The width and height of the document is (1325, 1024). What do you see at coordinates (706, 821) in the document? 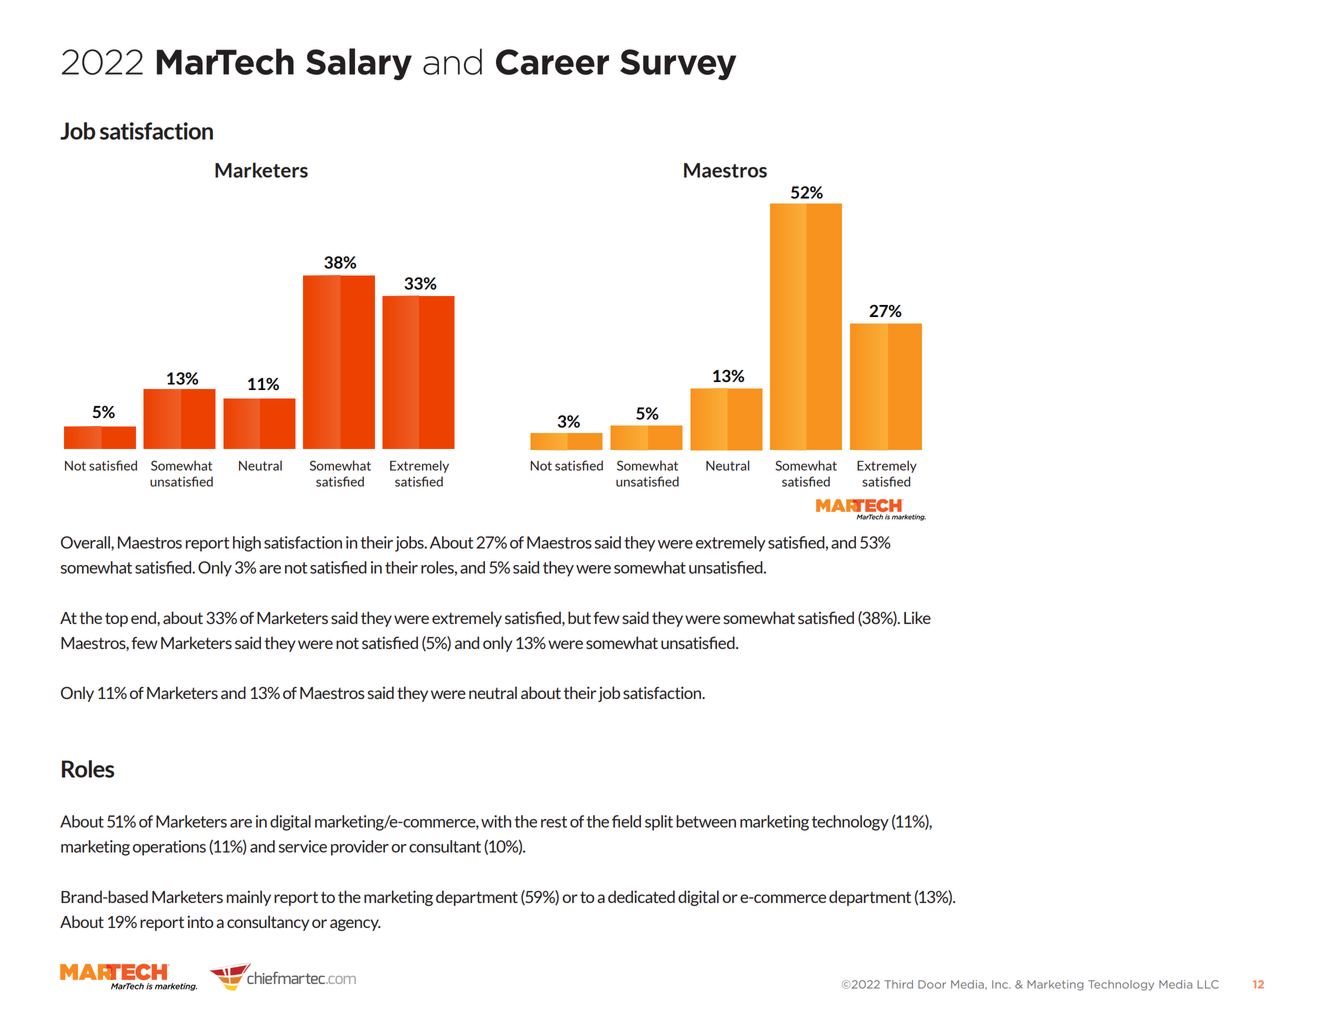
I see `between` at bounding box center [706, 821].
